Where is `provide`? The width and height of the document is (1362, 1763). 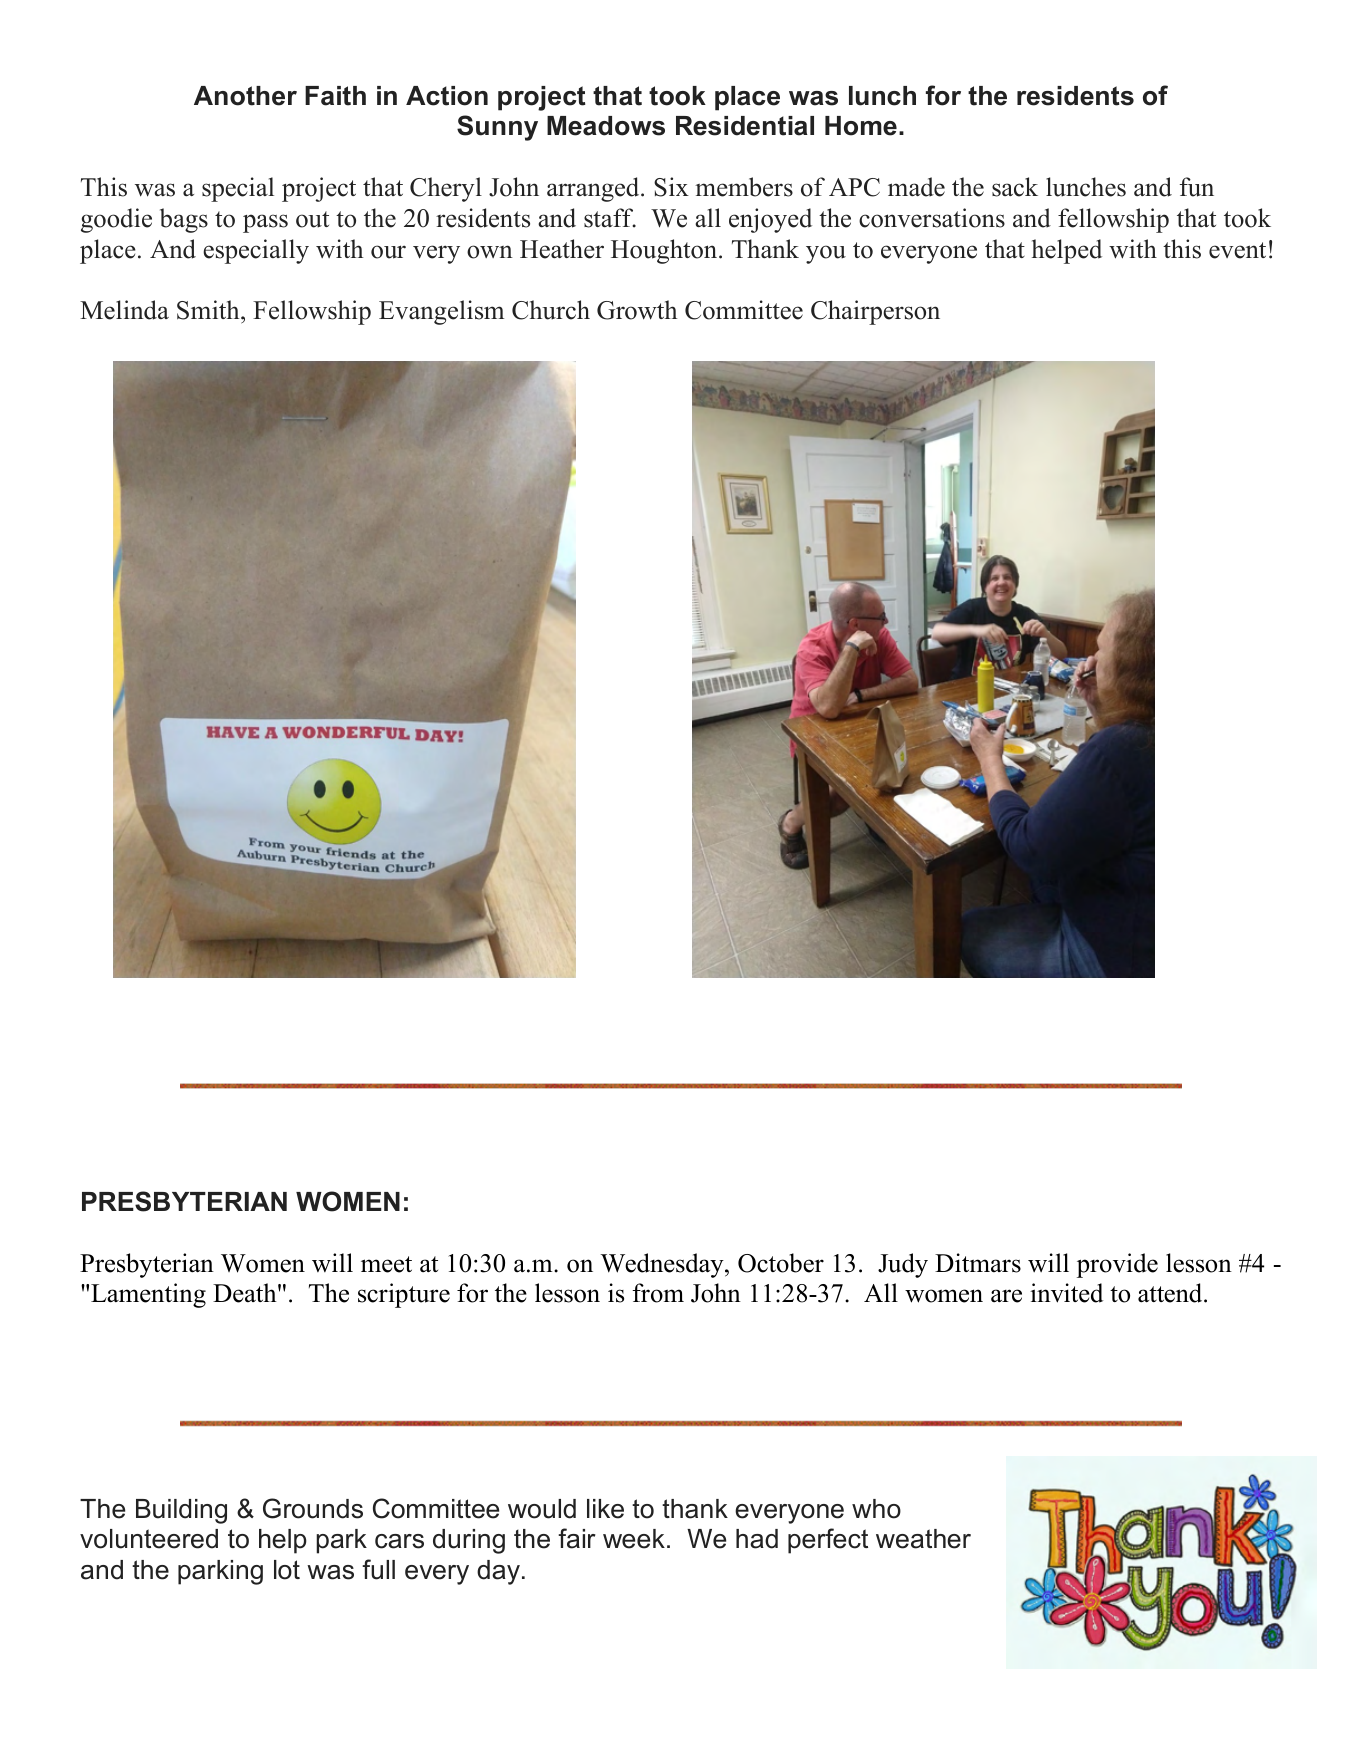 provide is located at coordinates (1117, 1265).
